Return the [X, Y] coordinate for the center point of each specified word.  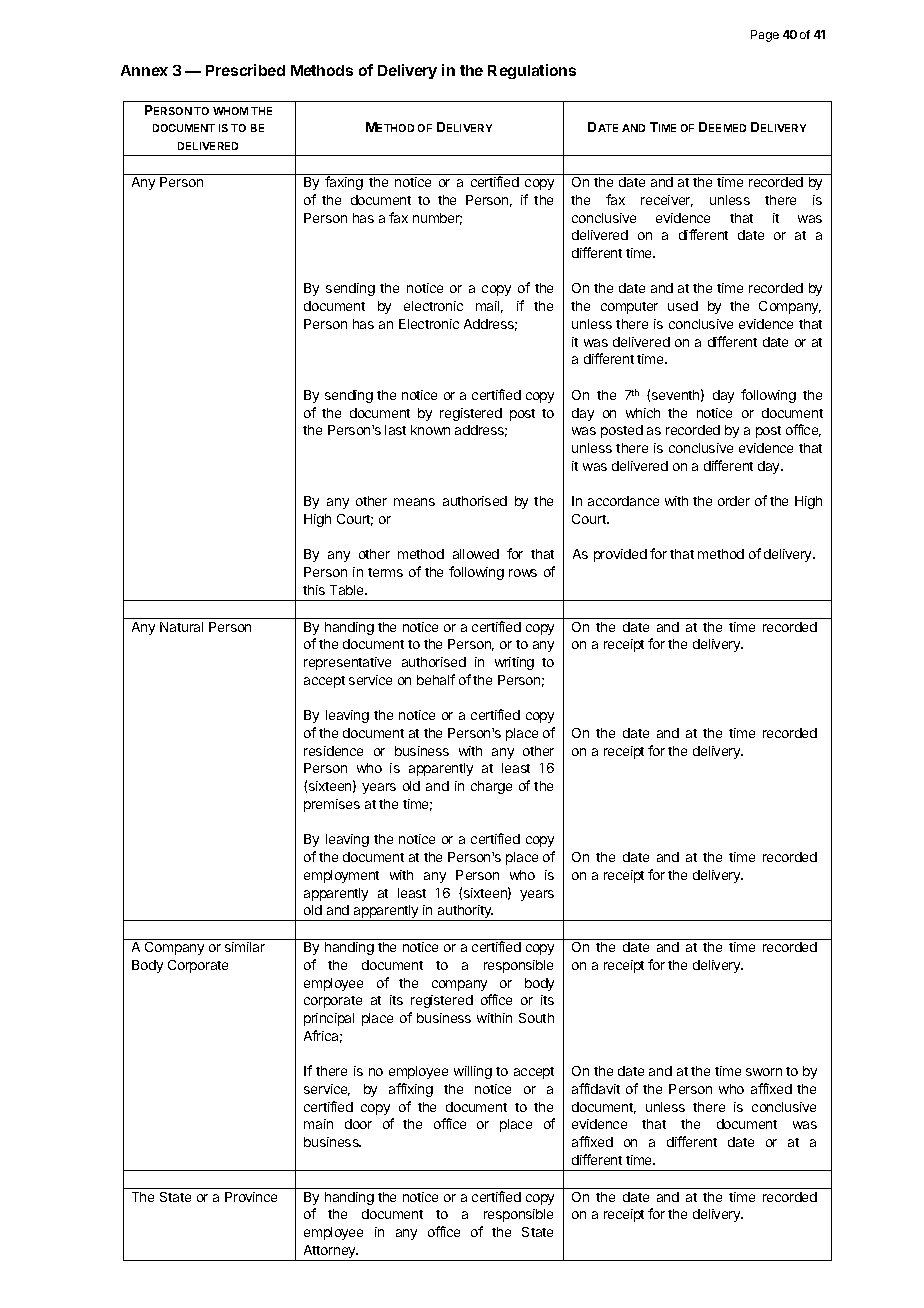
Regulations [532, 71]
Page [765, 36]
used [683, 306]
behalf [436, 679]
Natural [181, 627]
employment [341, 876]
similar [245, 947]
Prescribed [245, 70]
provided [620, 555]
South [536, 1018]
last [395, 430]
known [430, 430]
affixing [411, 1090]
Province [251, 1197]
